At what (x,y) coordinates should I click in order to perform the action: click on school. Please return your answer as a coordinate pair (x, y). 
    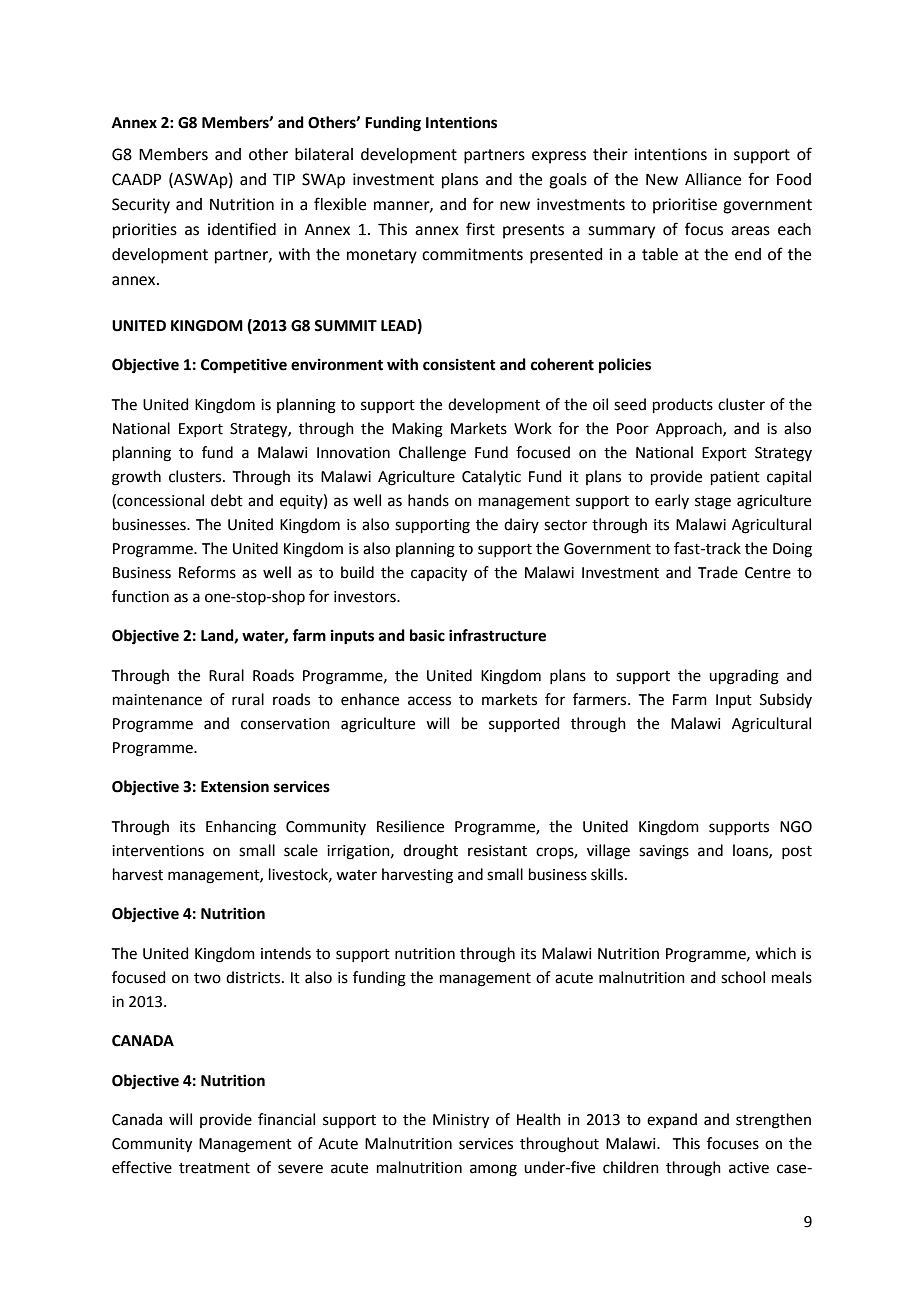
    Looking at the image, I should click on (743, 977).
